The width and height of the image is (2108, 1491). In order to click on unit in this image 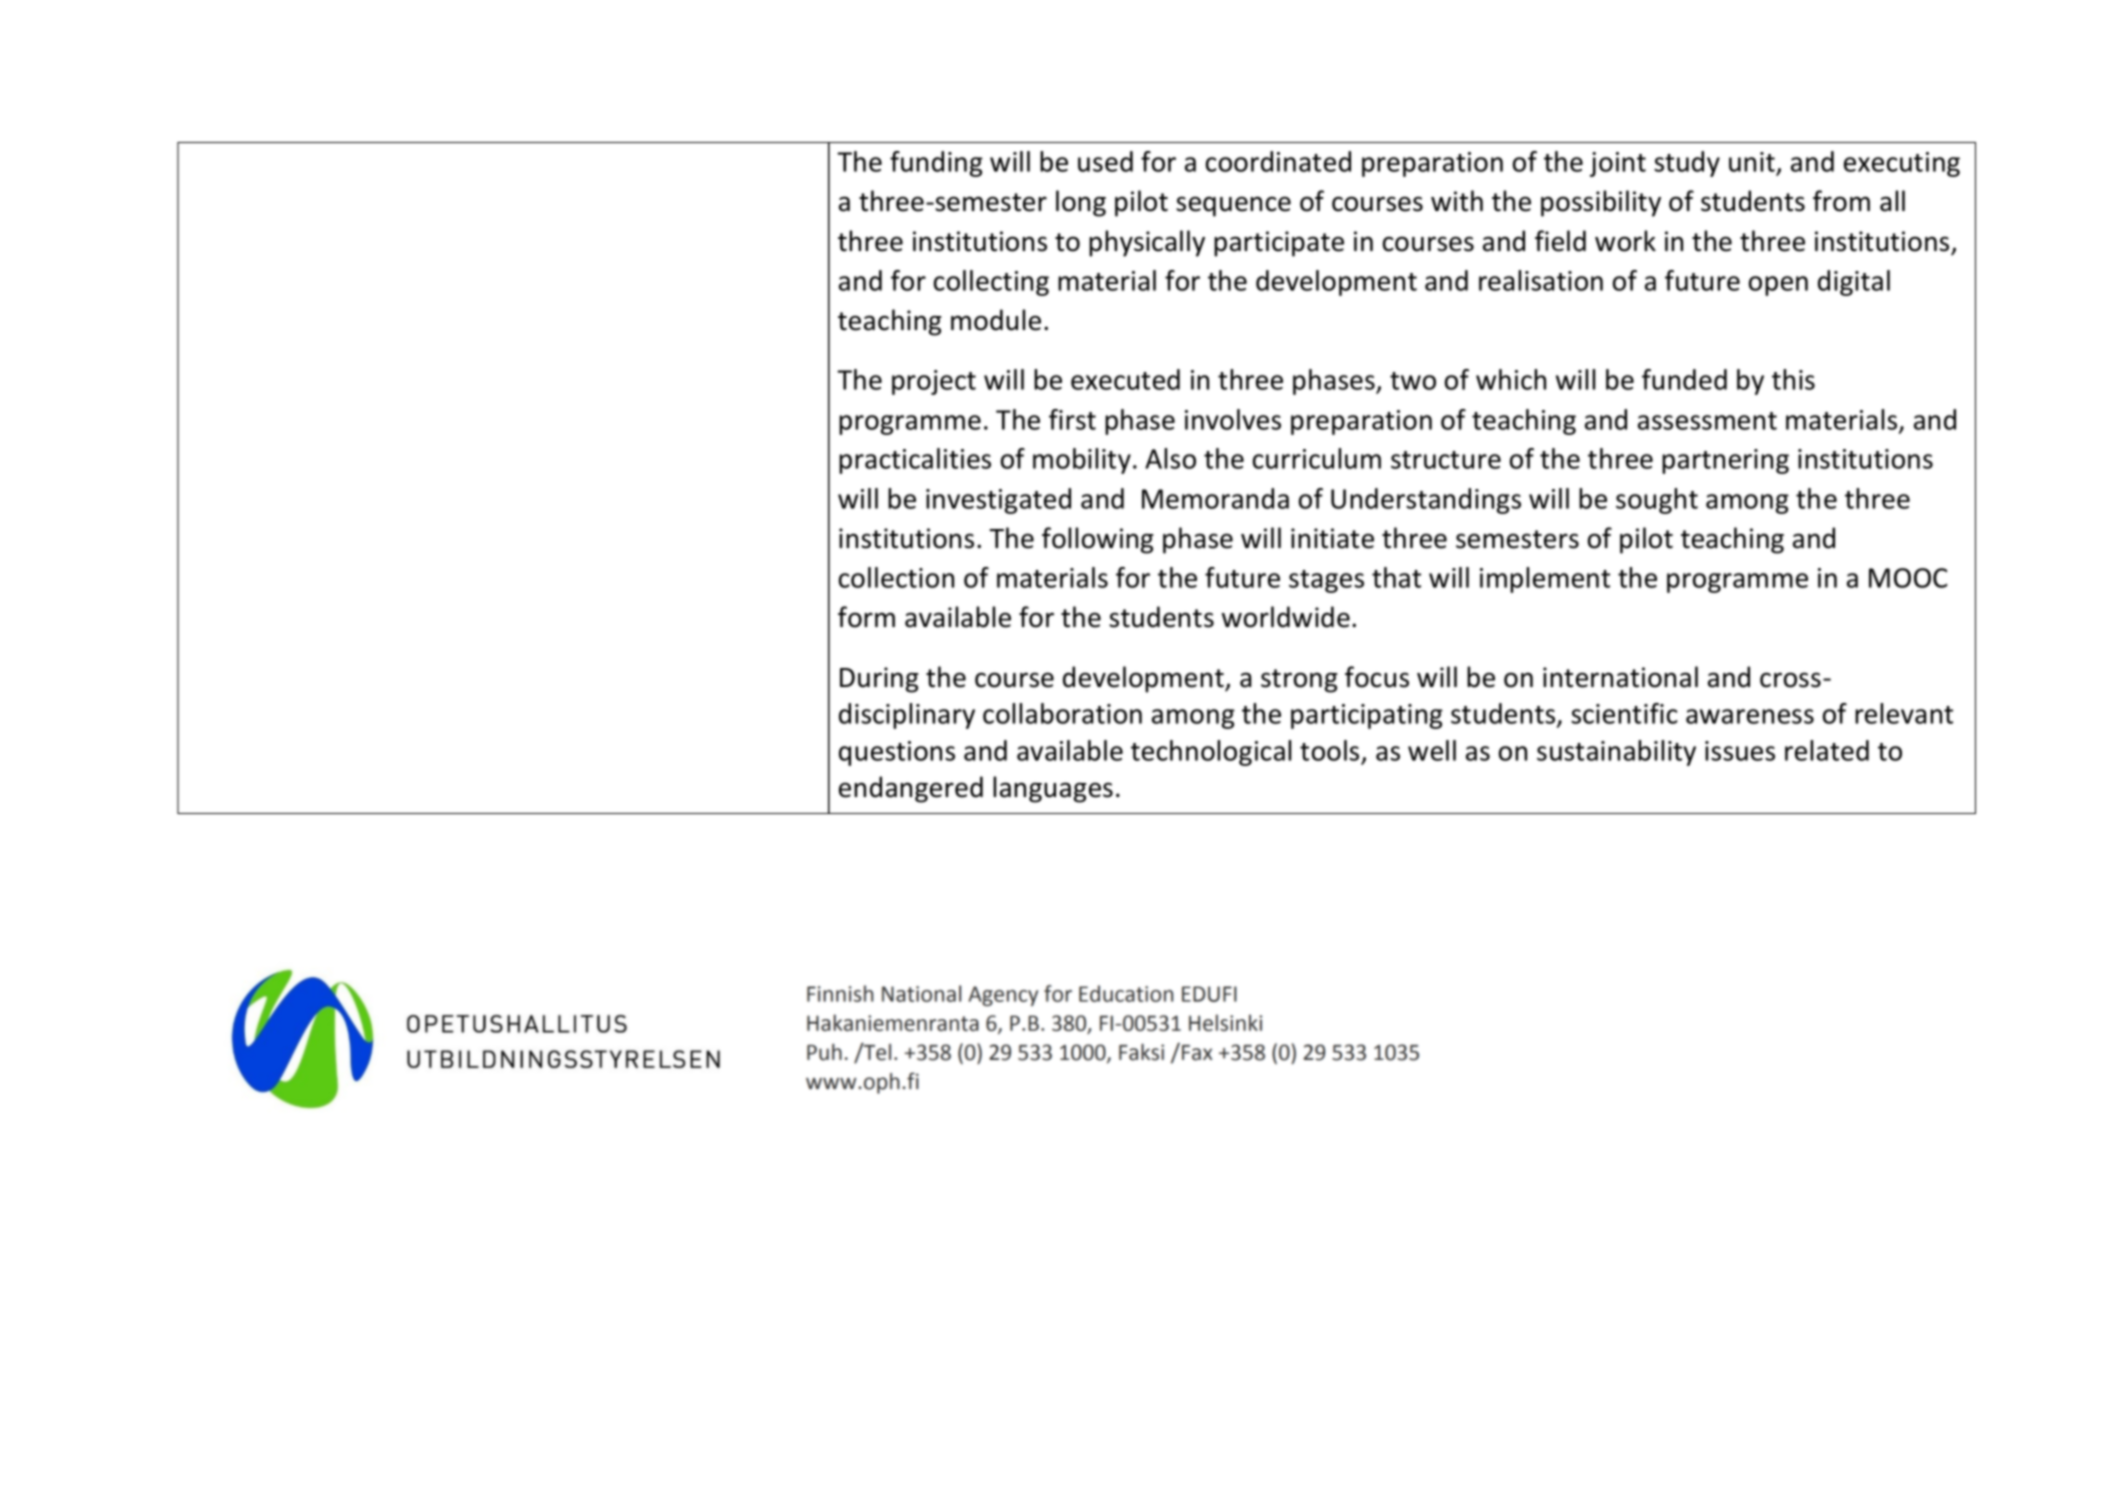, I will do `click(1753, 163)`.
